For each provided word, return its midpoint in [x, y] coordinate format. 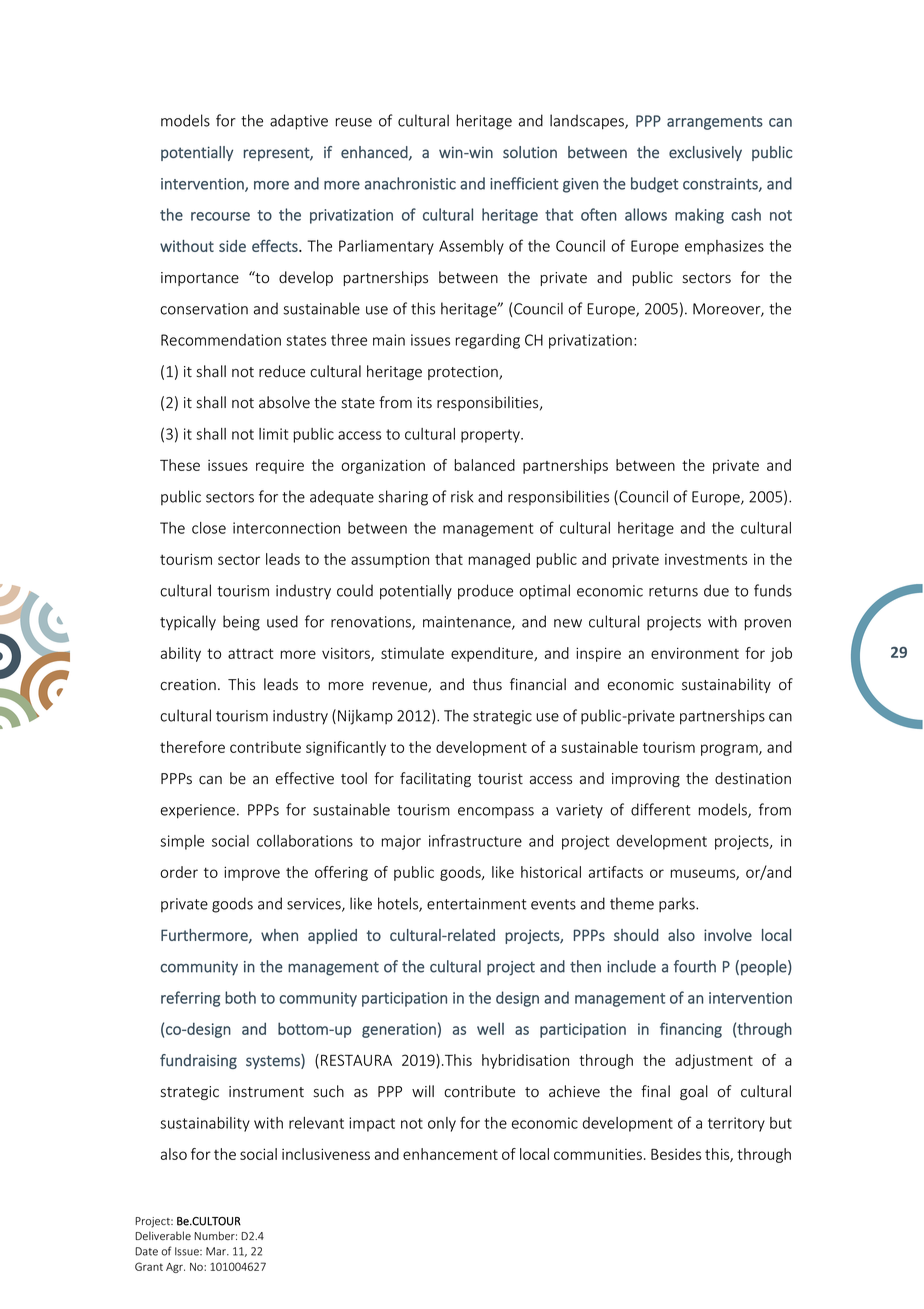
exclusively [705, 153]
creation [188, 685]
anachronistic [410, 183]
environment [695, 653]
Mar [217, 1251]
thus [487, 684]
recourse [220, 216]
